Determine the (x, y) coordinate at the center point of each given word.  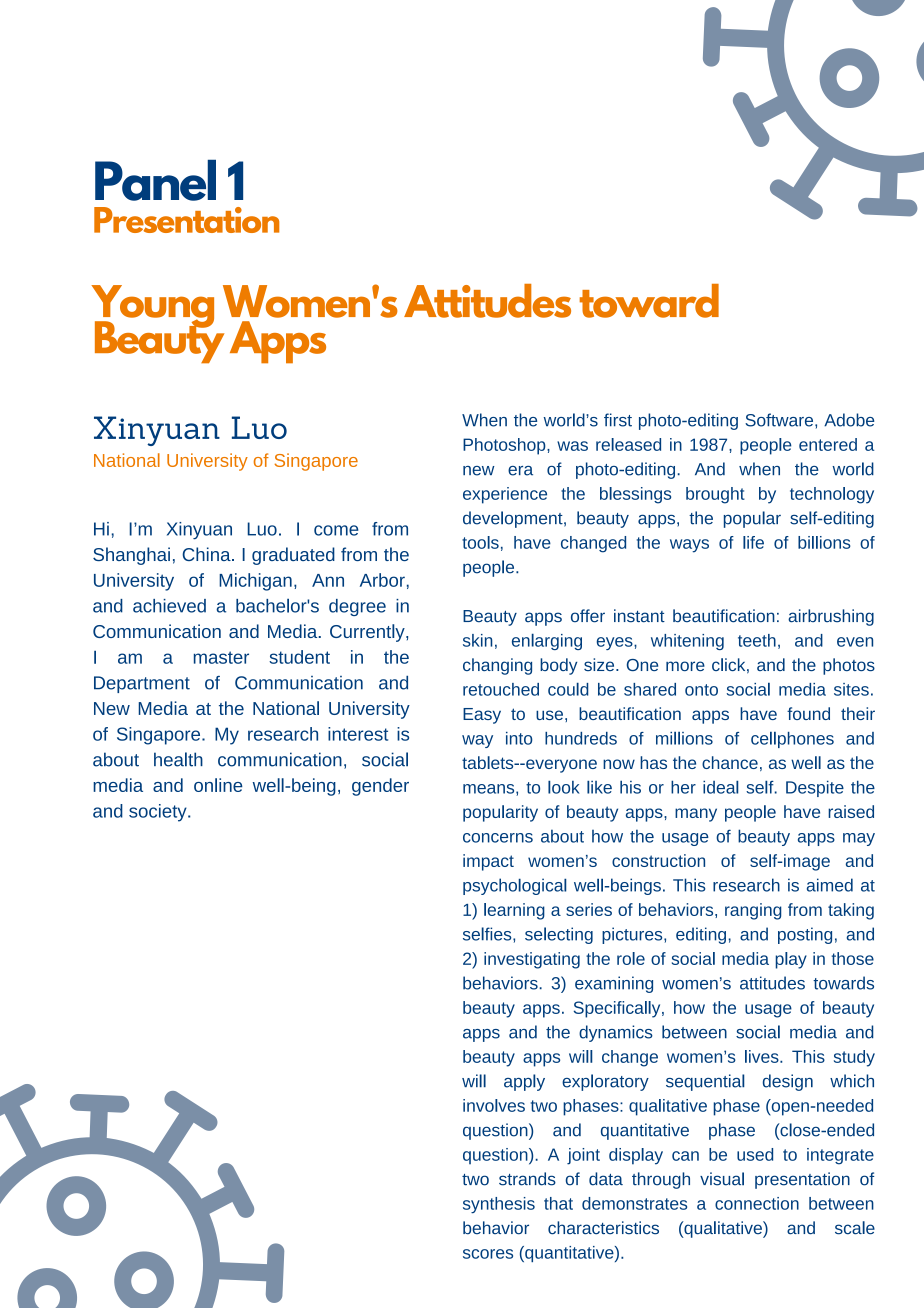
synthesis (499, 1205)
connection (757, 1203)
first (618, 420)
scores (488, 1254)
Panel (155, 180)
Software (780, 420)
